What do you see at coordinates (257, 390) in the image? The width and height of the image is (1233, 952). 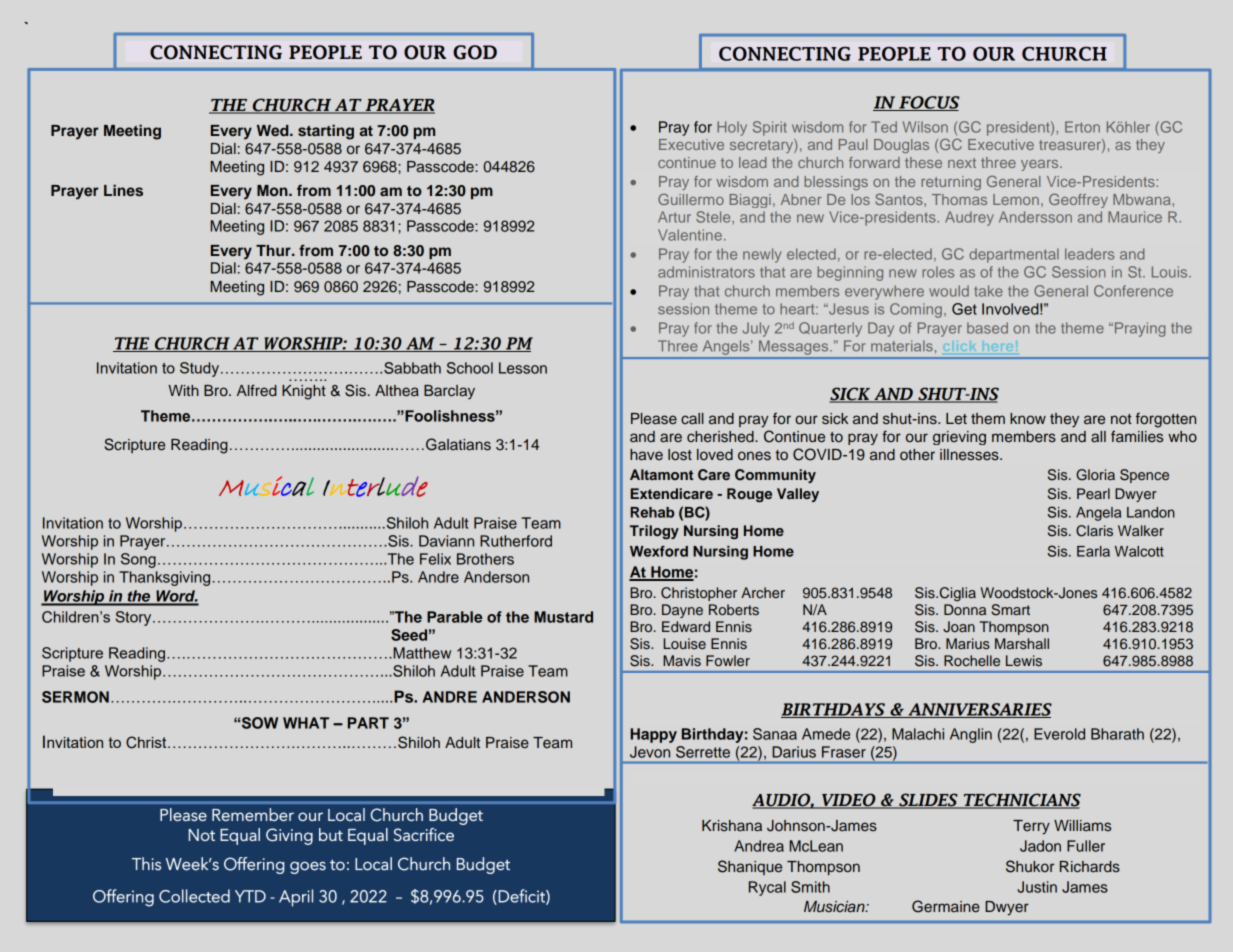 I see `Alfred` at bounding box center [257, 390].
